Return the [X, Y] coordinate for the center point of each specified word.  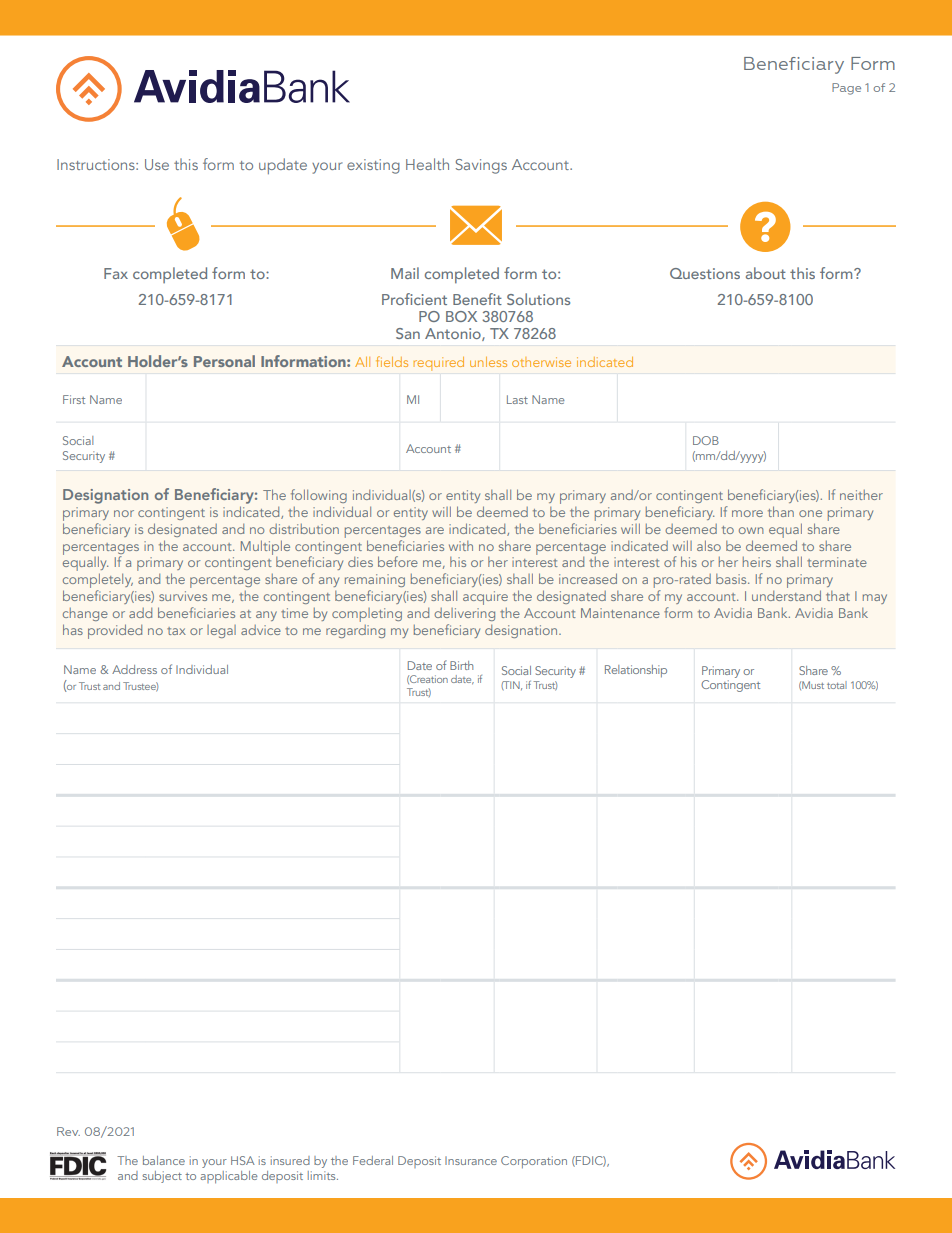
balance [164, 1160]
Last [517, 399]
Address [134, 669]
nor [124, 513]
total [837, 685]
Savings [481, 166]
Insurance [471, 1160]
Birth [461, 665]
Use [157, 164]
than [781, 511]
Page [846, 89]
